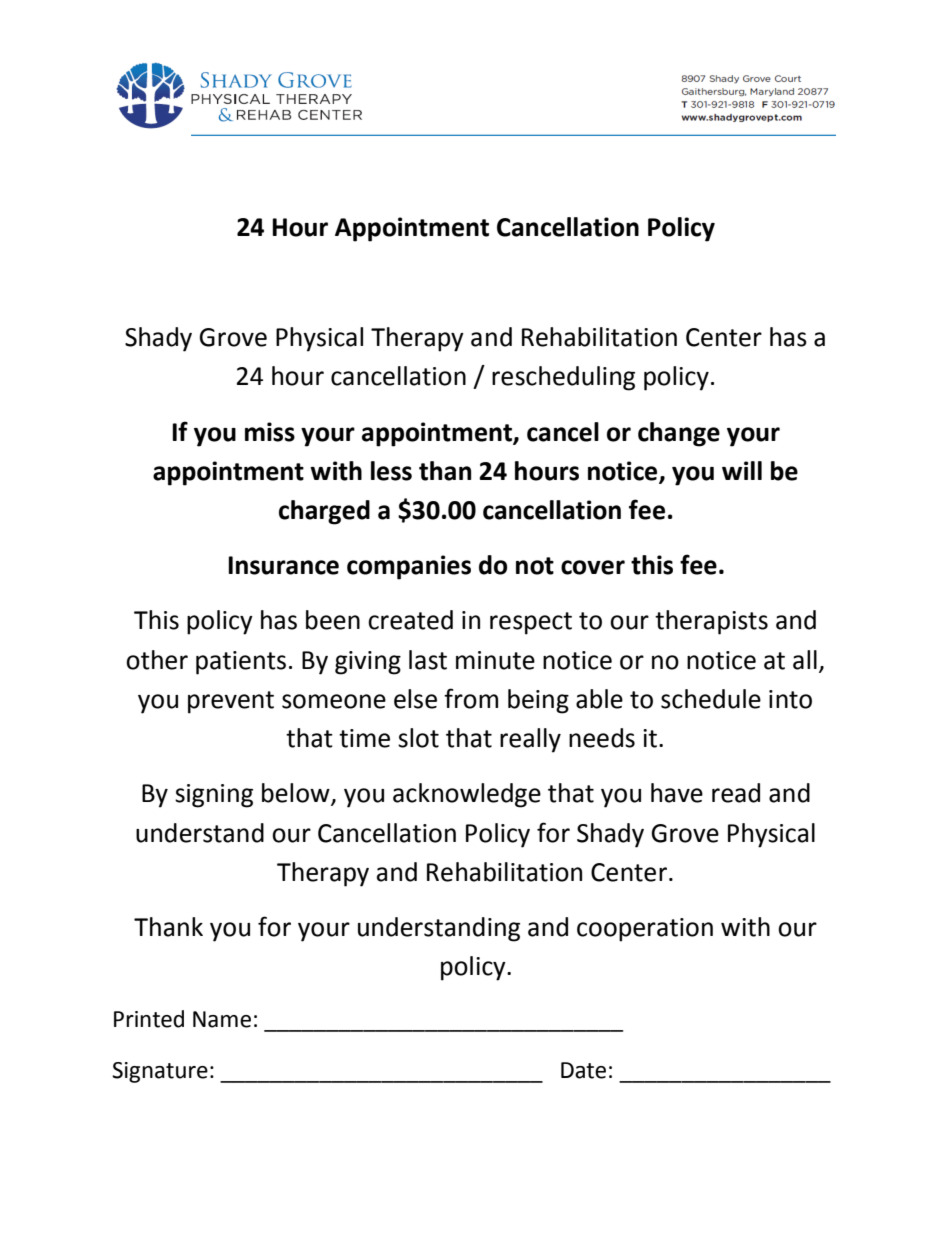  Describe the element at coordinates (214, 796) in the screenshot. I see `signing` at that location.
